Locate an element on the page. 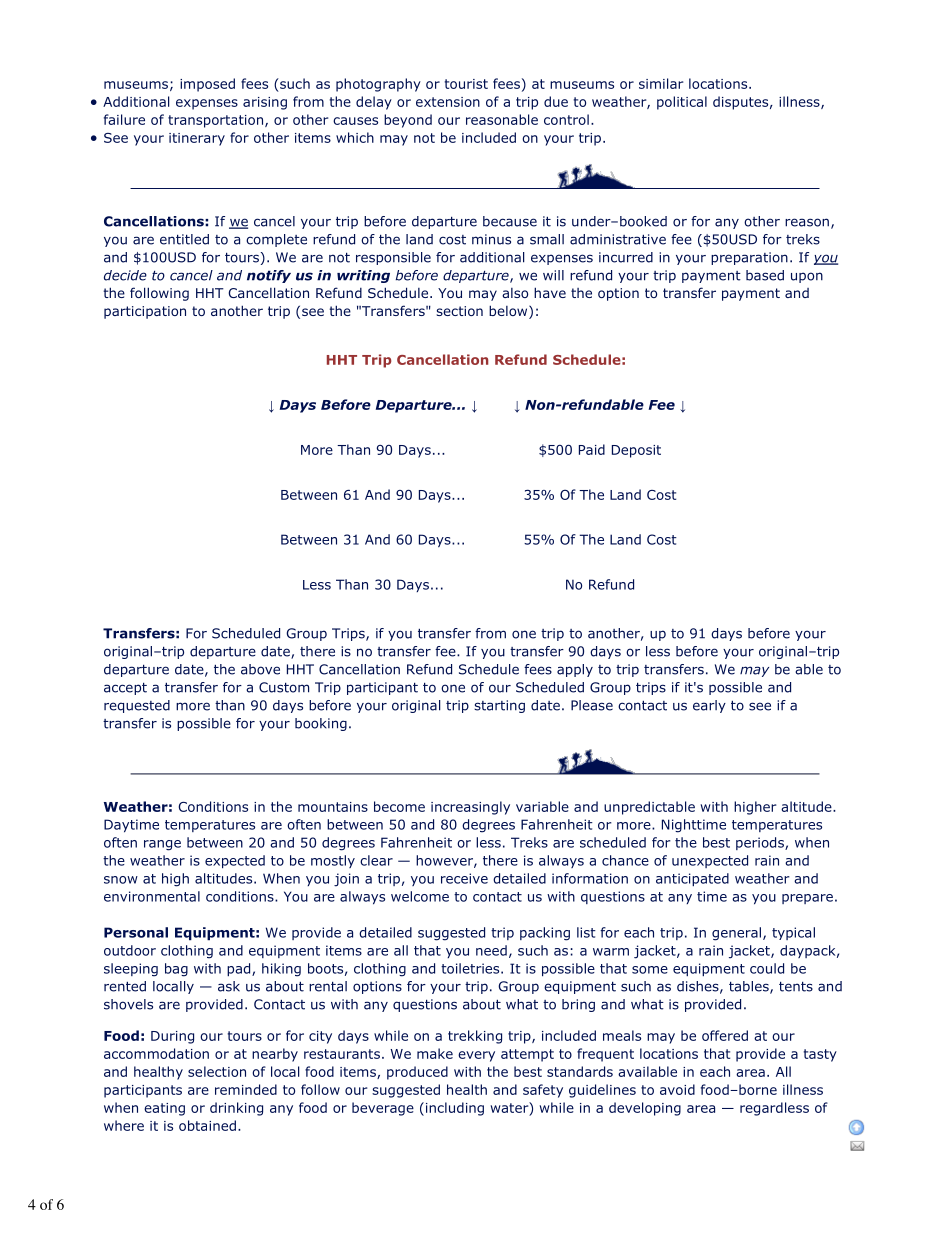  political is located at coordinates (682, 103).
